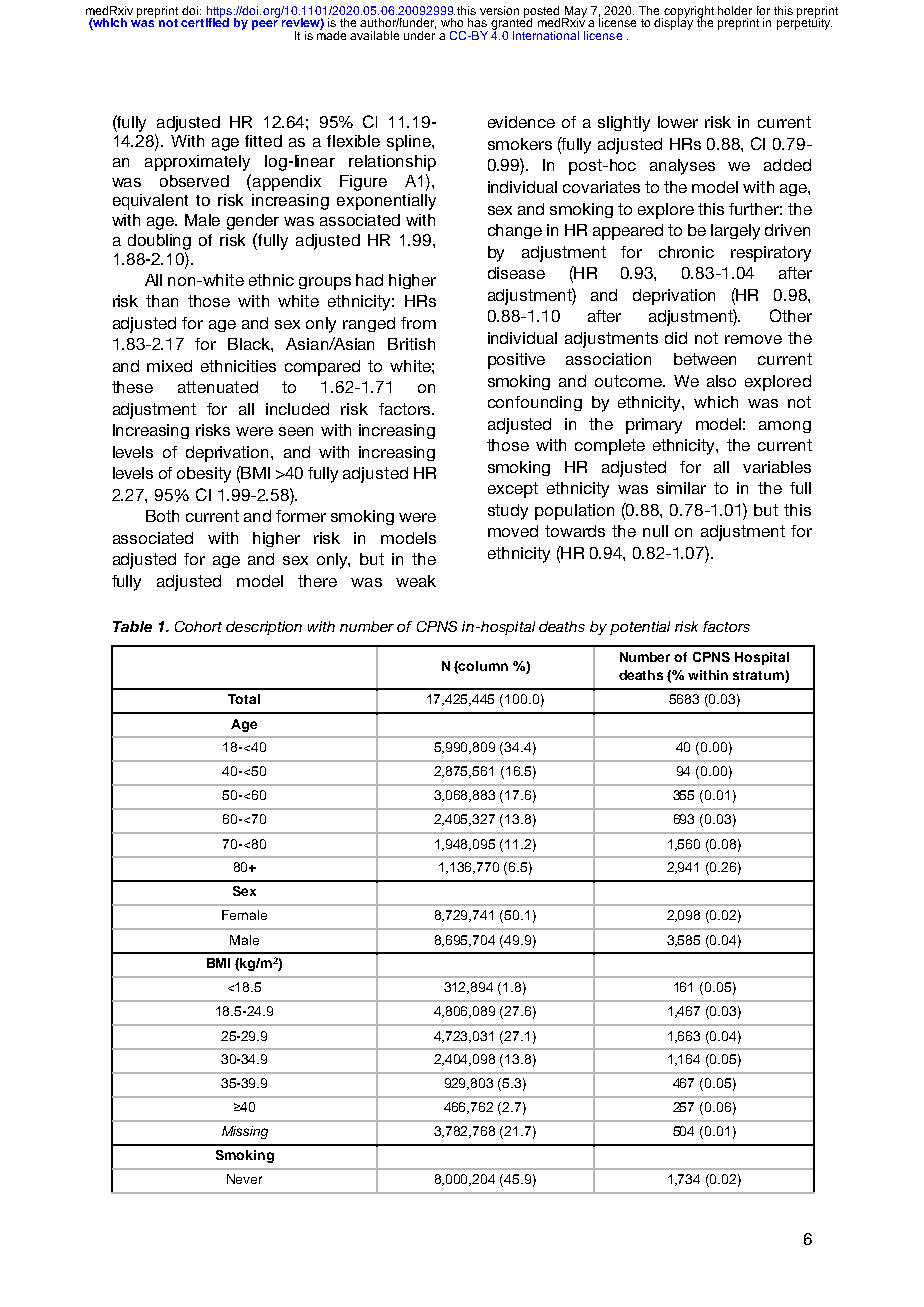  Describe the element at coordinates (245, 1132) in the document. I see `Missing` at that location.
